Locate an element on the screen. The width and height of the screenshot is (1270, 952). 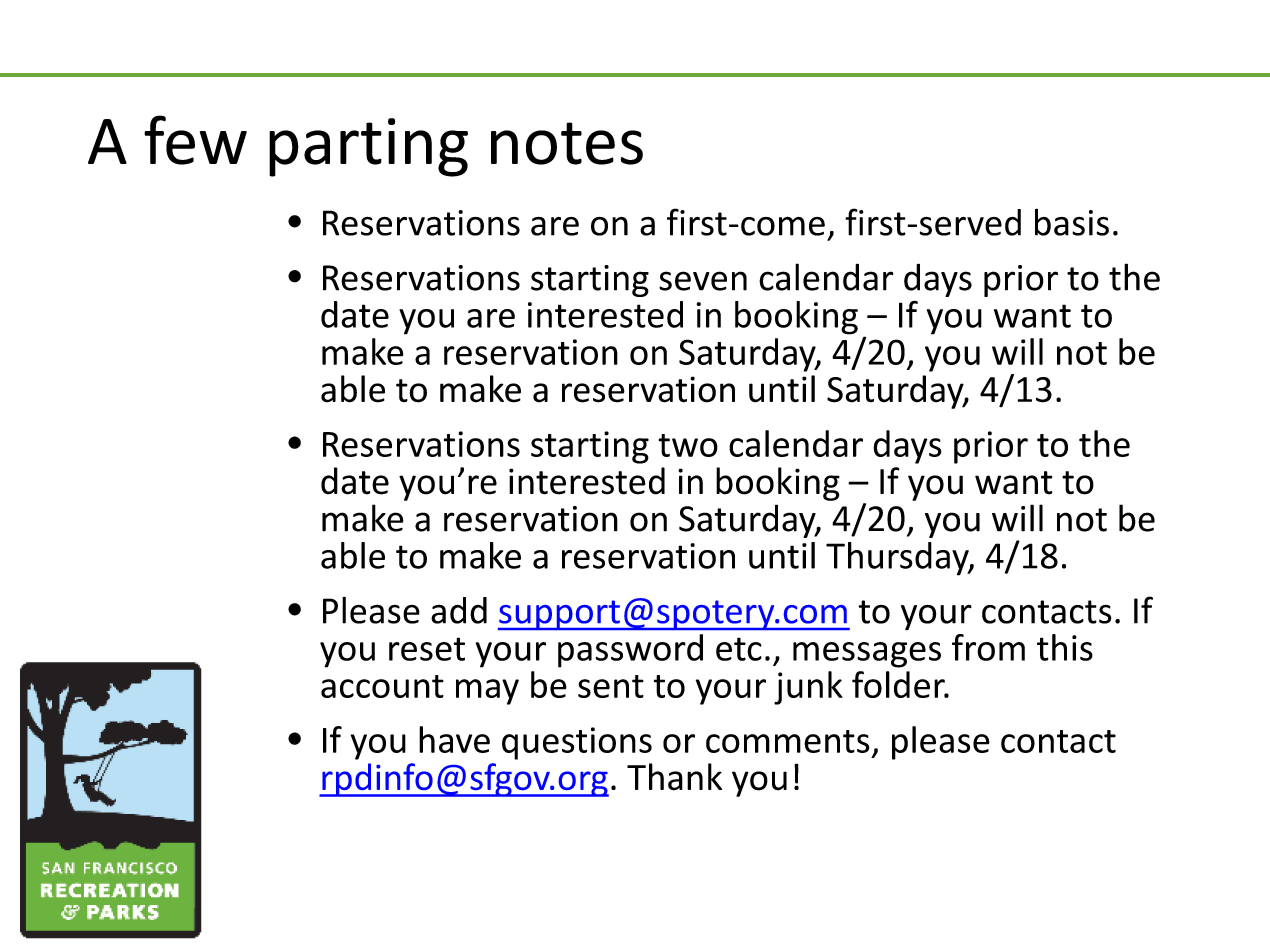
Thank is located at coordinates (674, 777).
